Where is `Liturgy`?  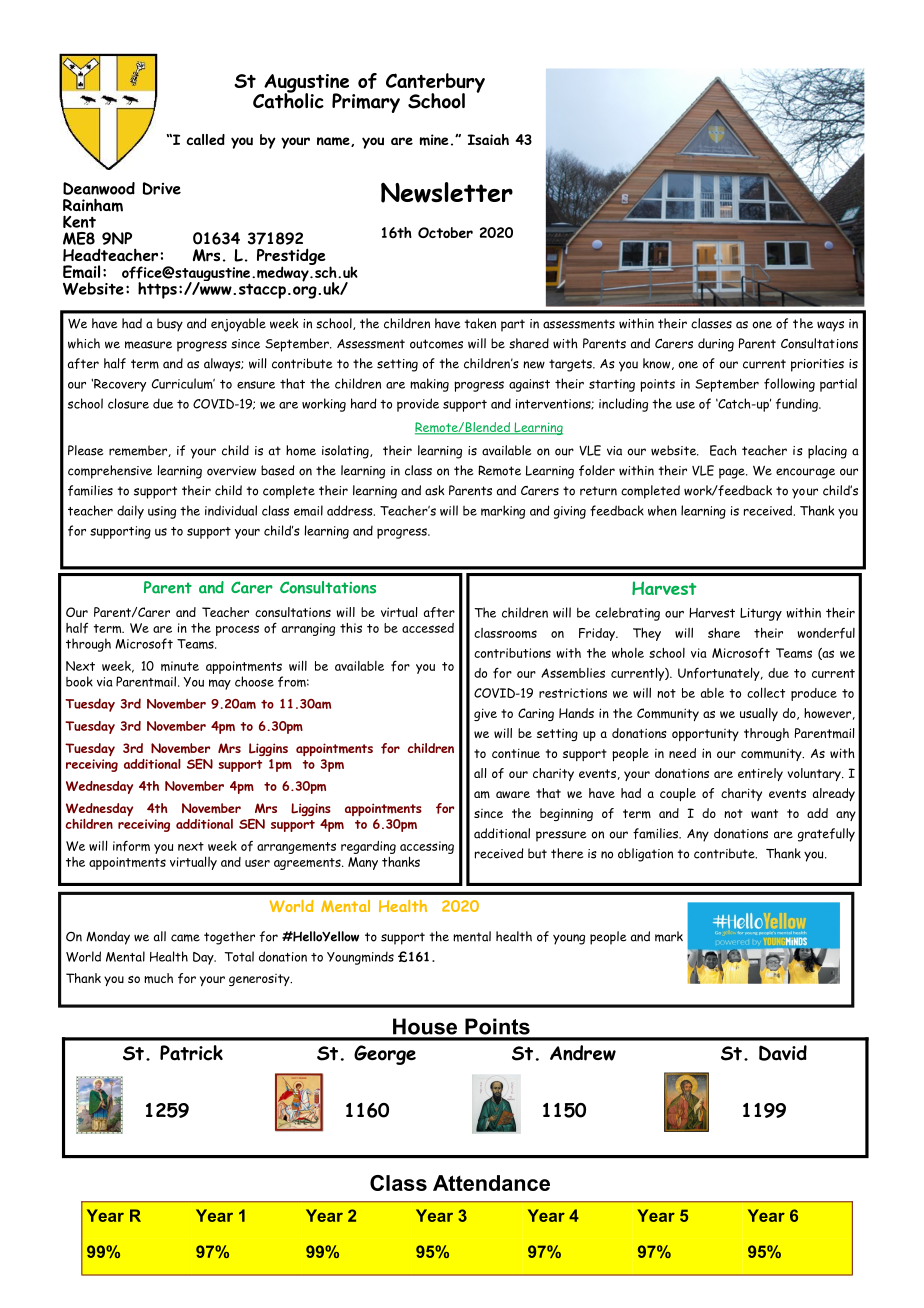 Liturgy is located at coordinates (761, 614).
